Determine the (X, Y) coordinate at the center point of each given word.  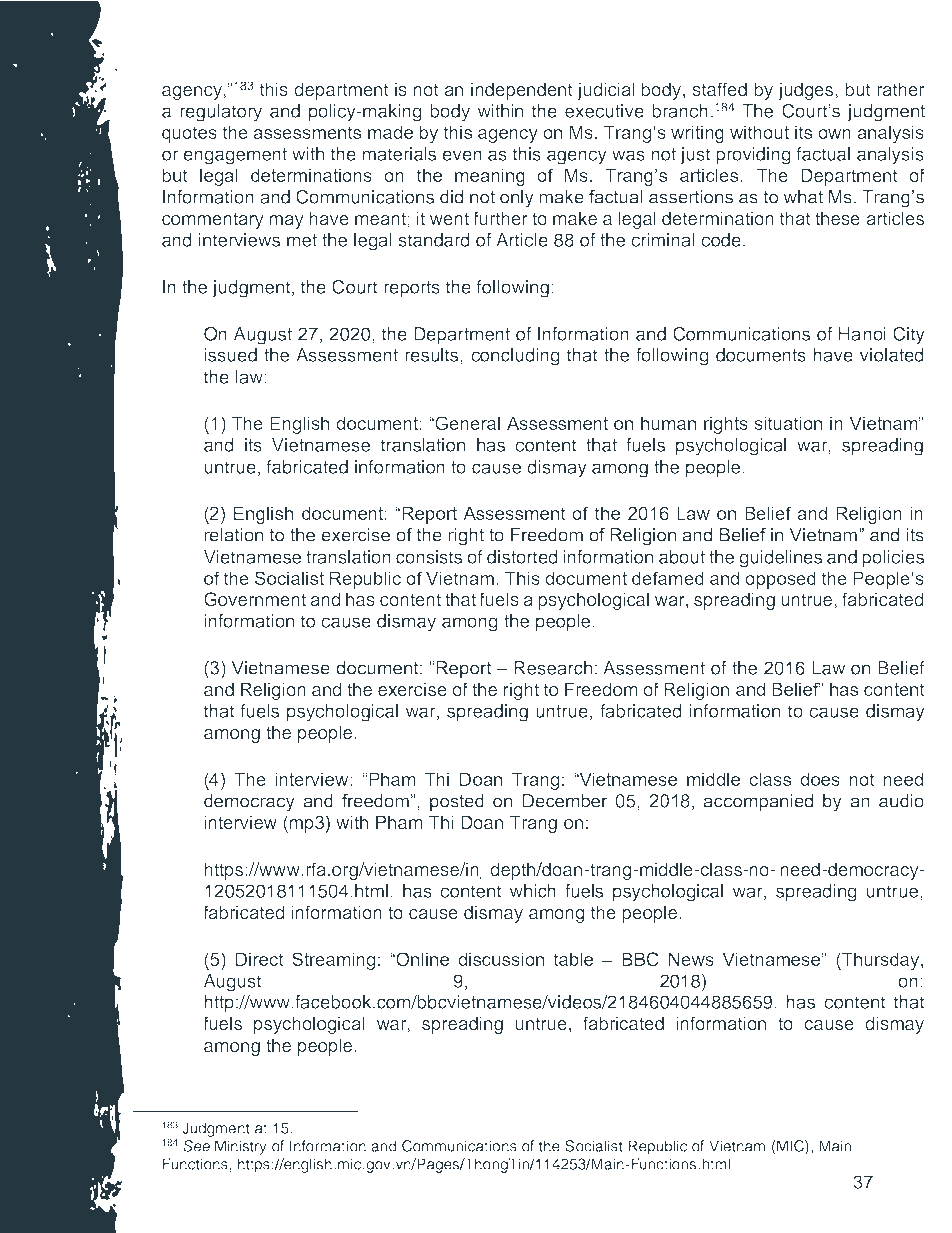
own (834, 134)
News (691, 959)
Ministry (241, 1147)
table (573, 959)
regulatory (221, 113)
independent (522, 91)
